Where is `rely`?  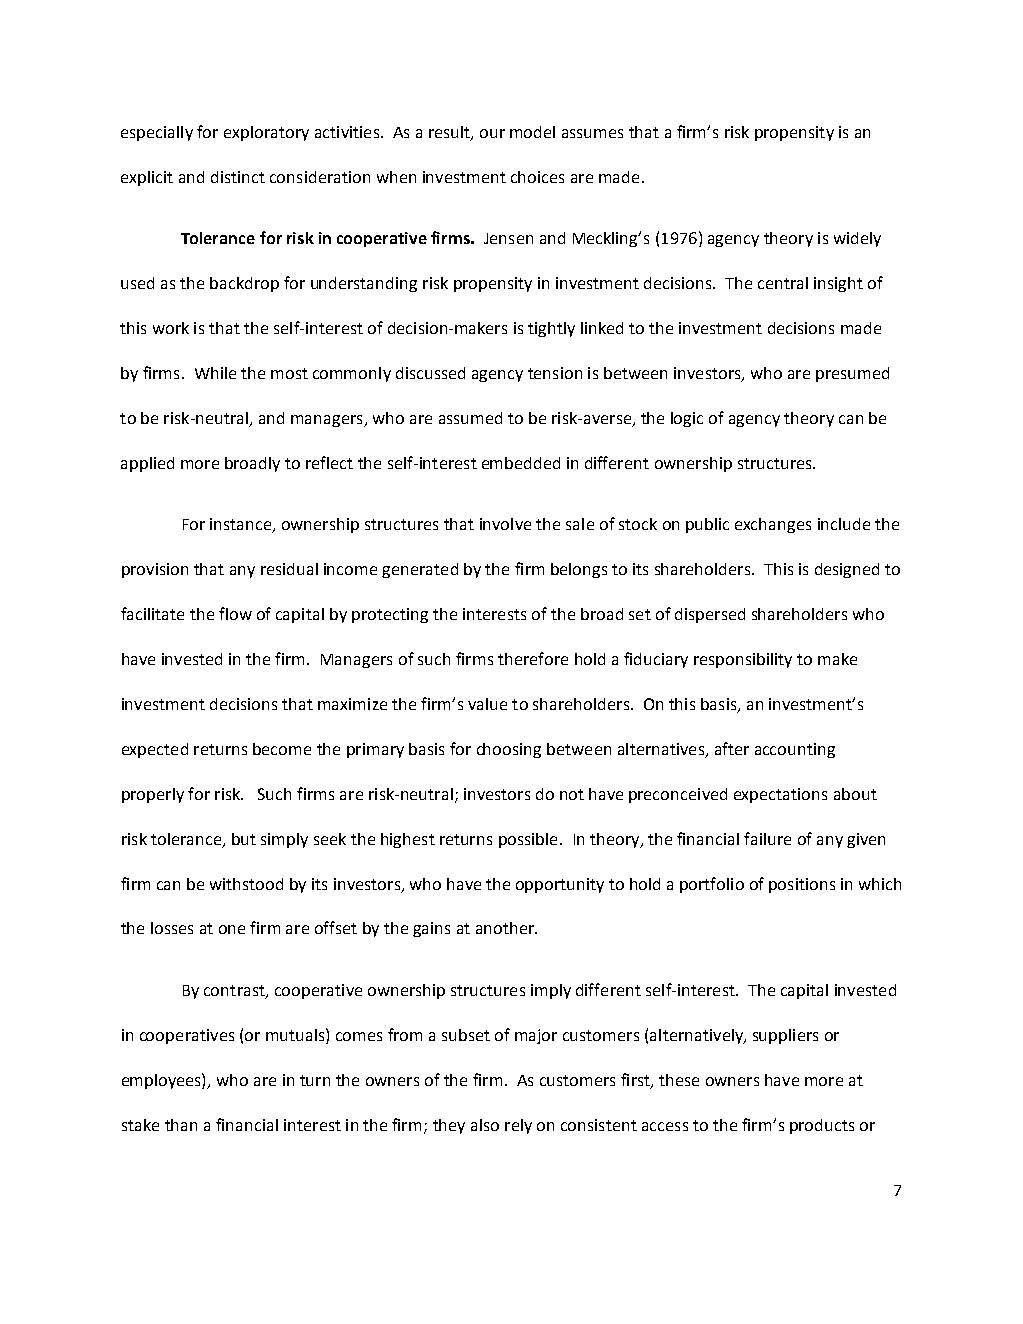 rely is located at coordinates (518, 1126).
